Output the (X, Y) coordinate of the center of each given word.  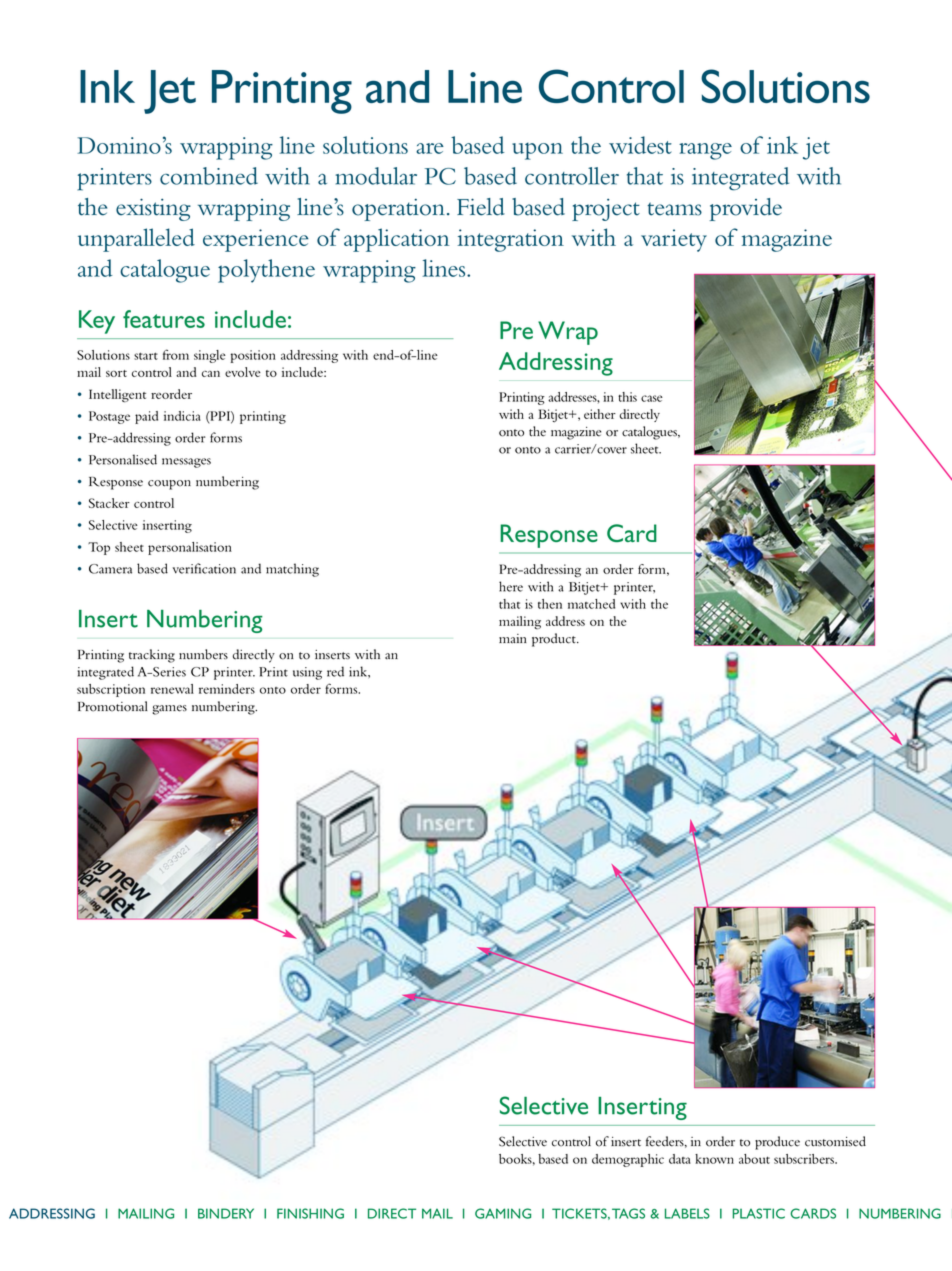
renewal (172, 689)
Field (481, 207)
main (513, 639)
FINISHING (310, 1213)
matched (591, 604)
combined (209, 176)
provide (746, 209)
